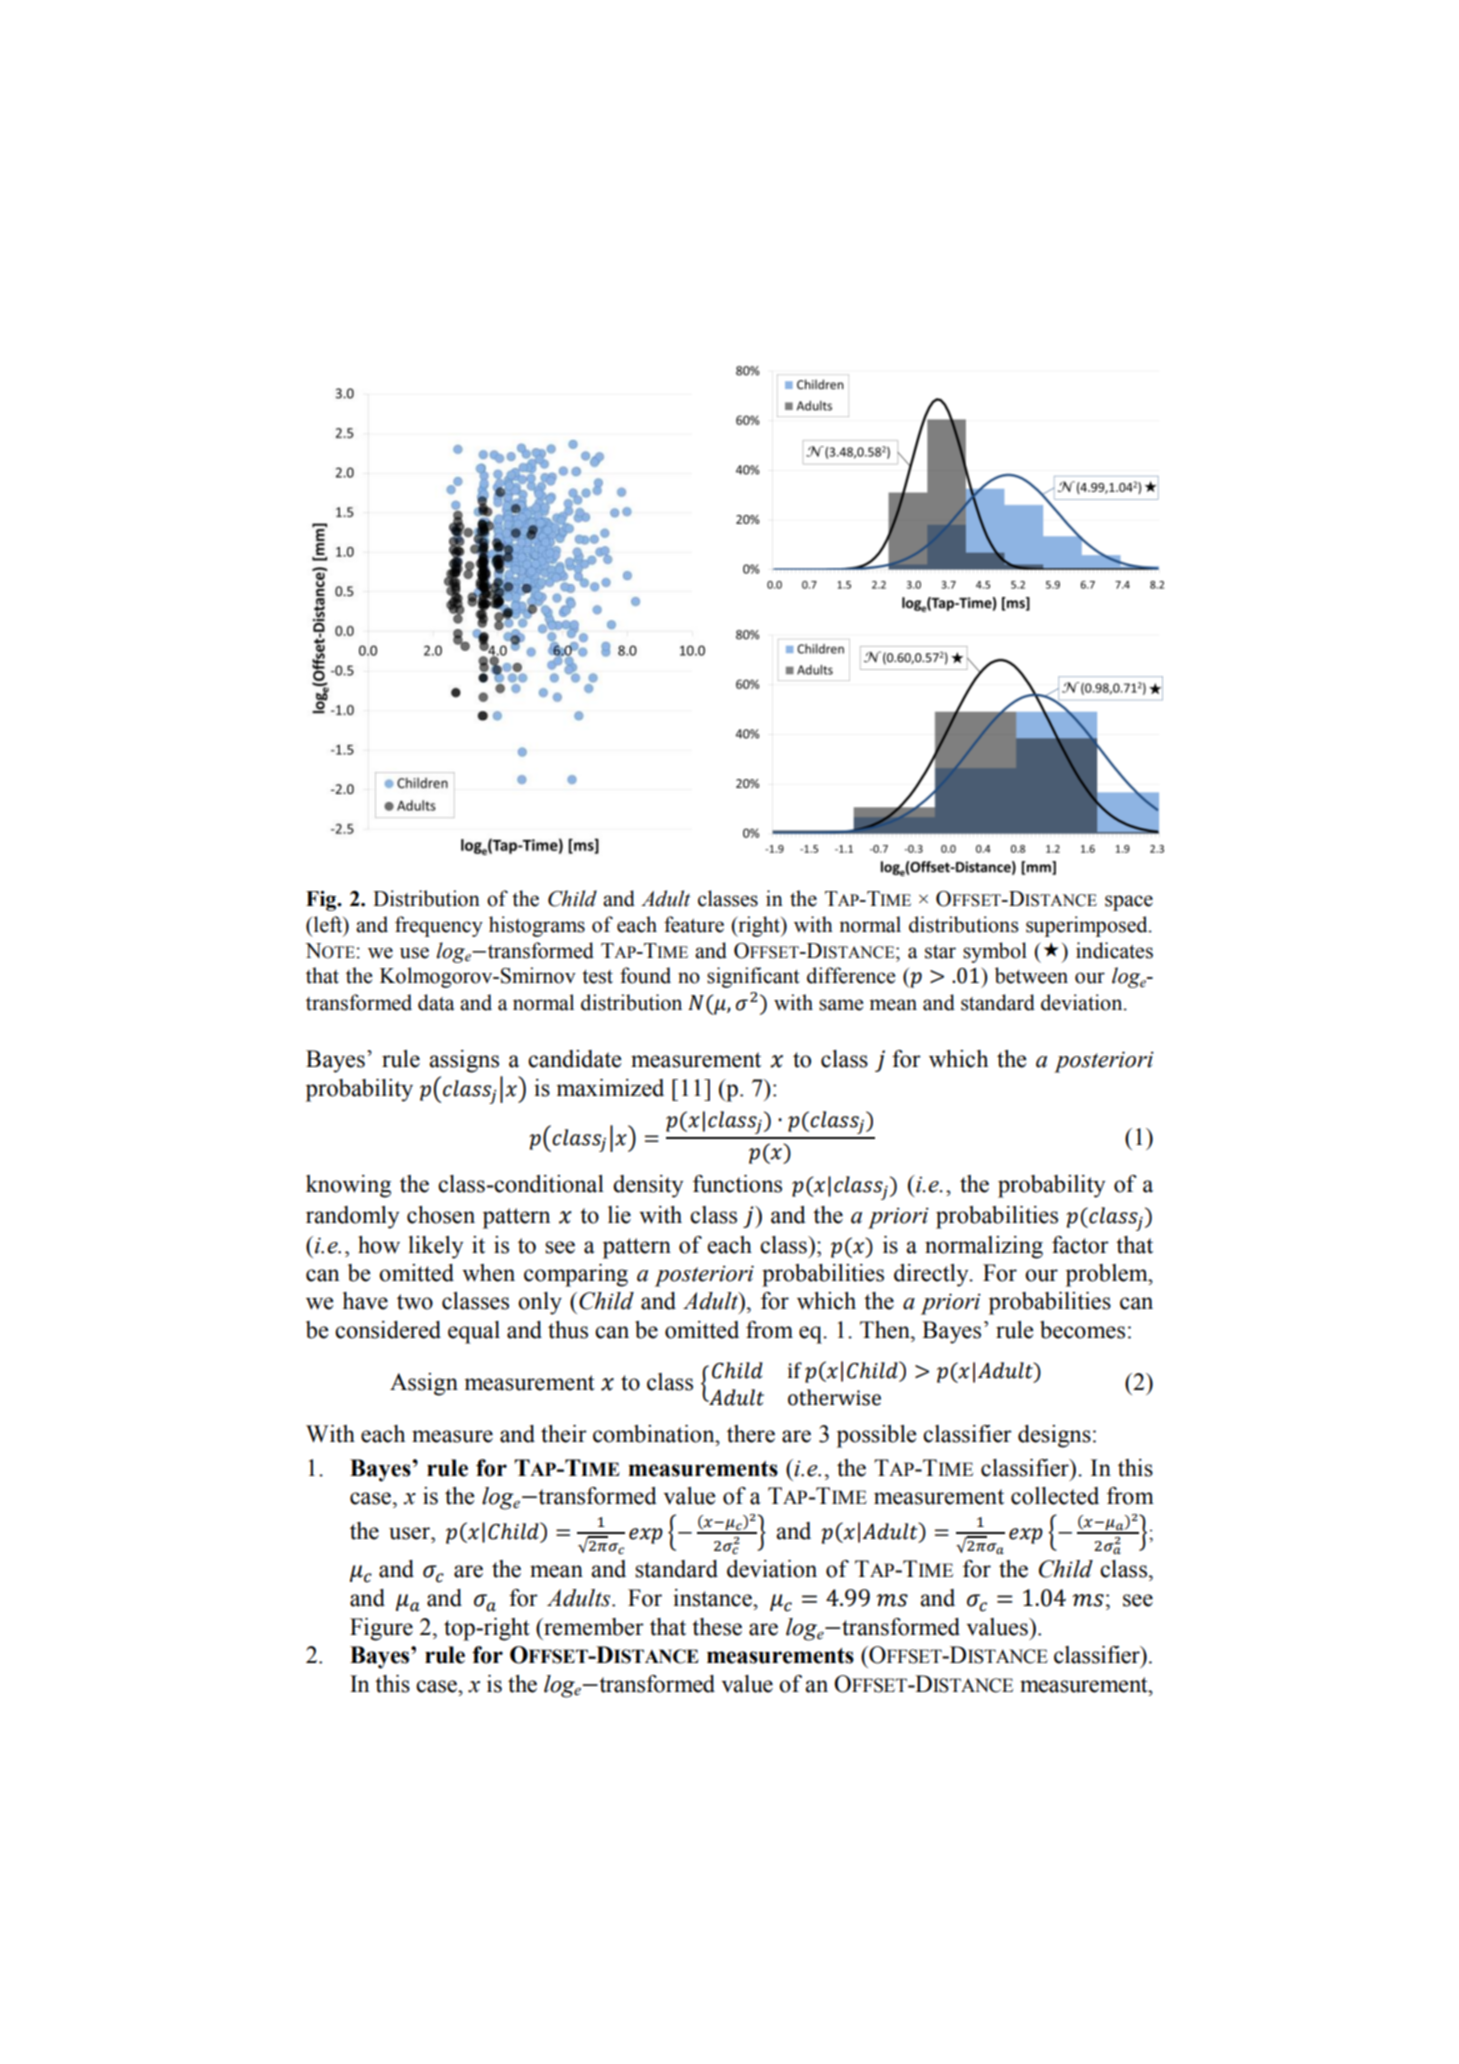  I want to click on instance, so click(713, 1598).
